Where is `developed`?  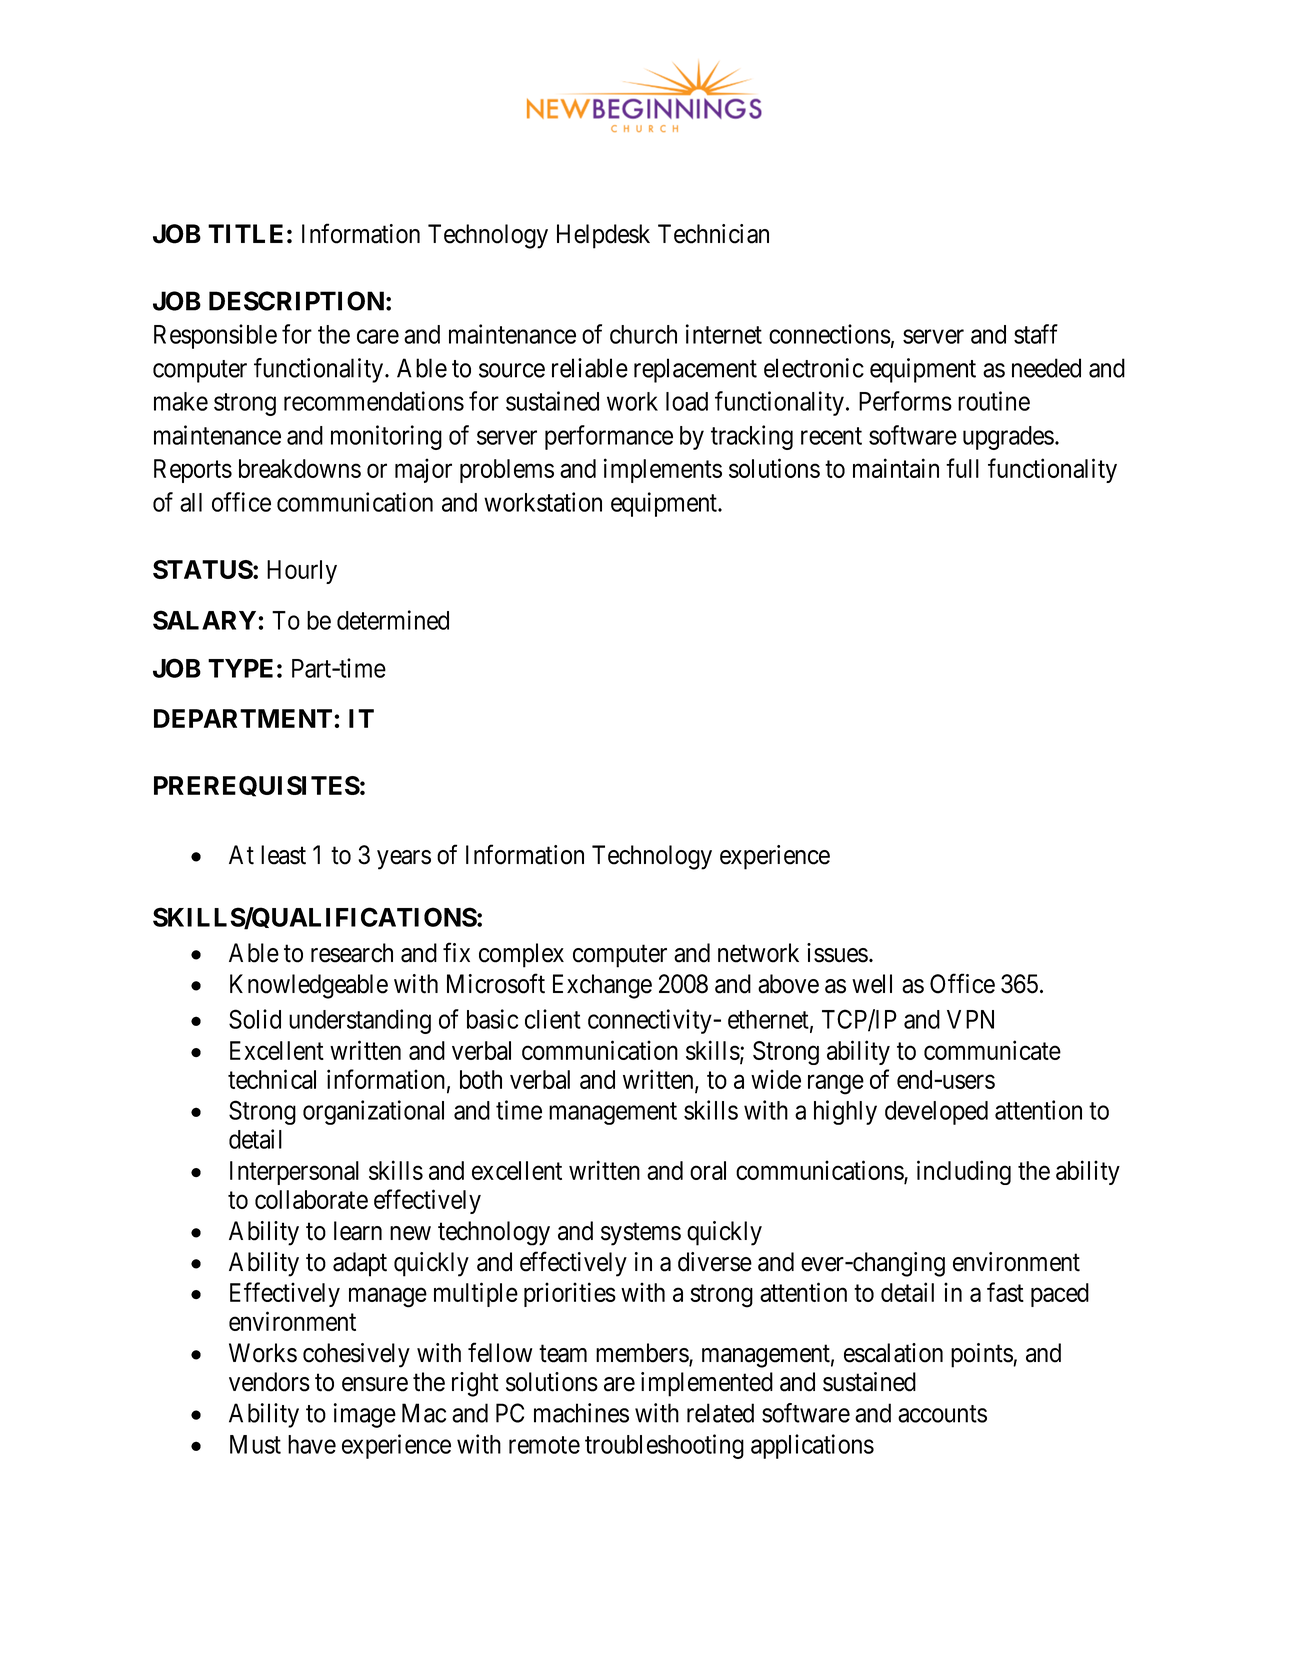
developed is located at coordinates (936, 1113).
